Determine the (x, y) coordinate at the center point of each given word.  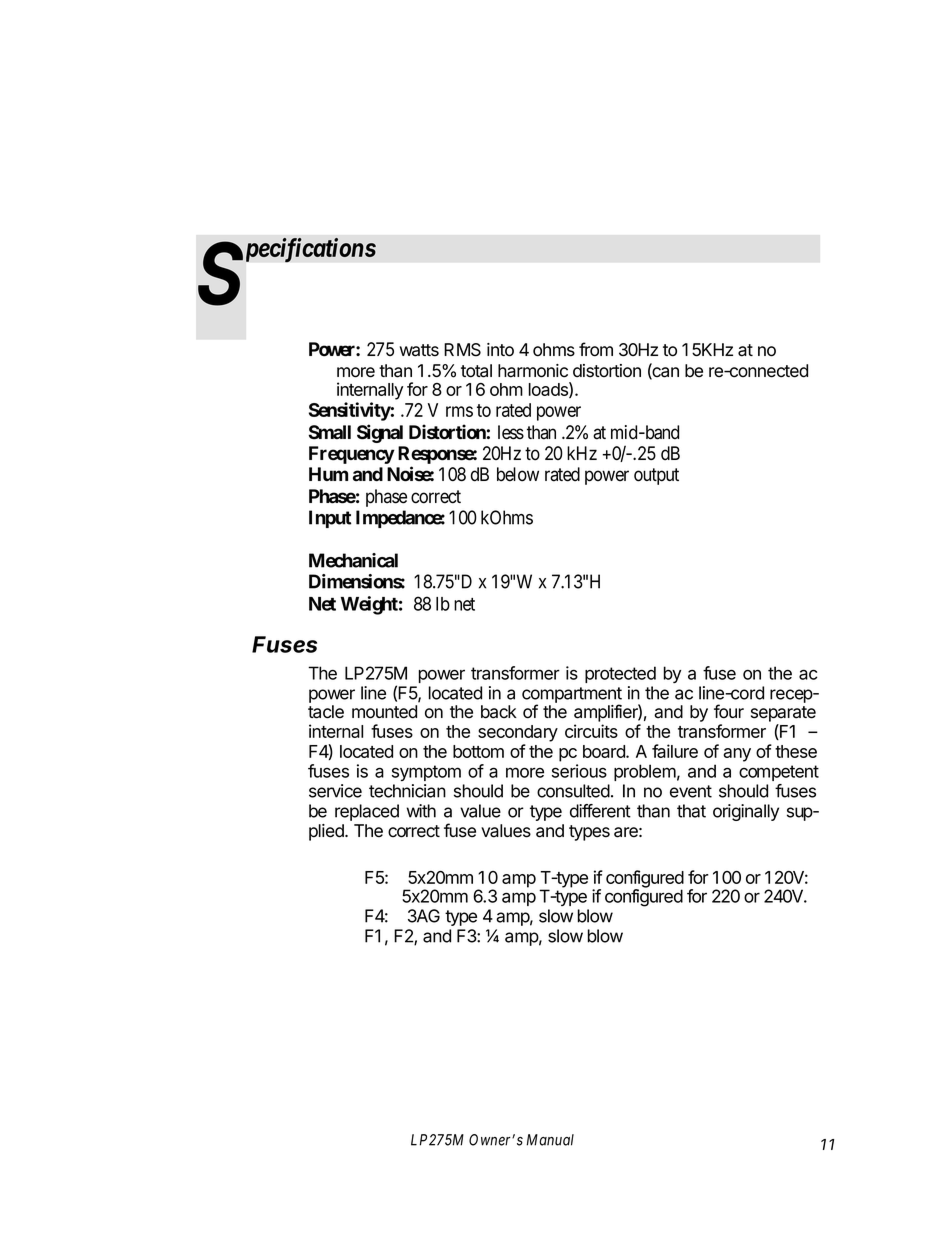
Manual (550, 1140)
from (596, 349)
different (600, 811)
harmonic (533, 371)
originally (746, 812)
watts (419, 350)
